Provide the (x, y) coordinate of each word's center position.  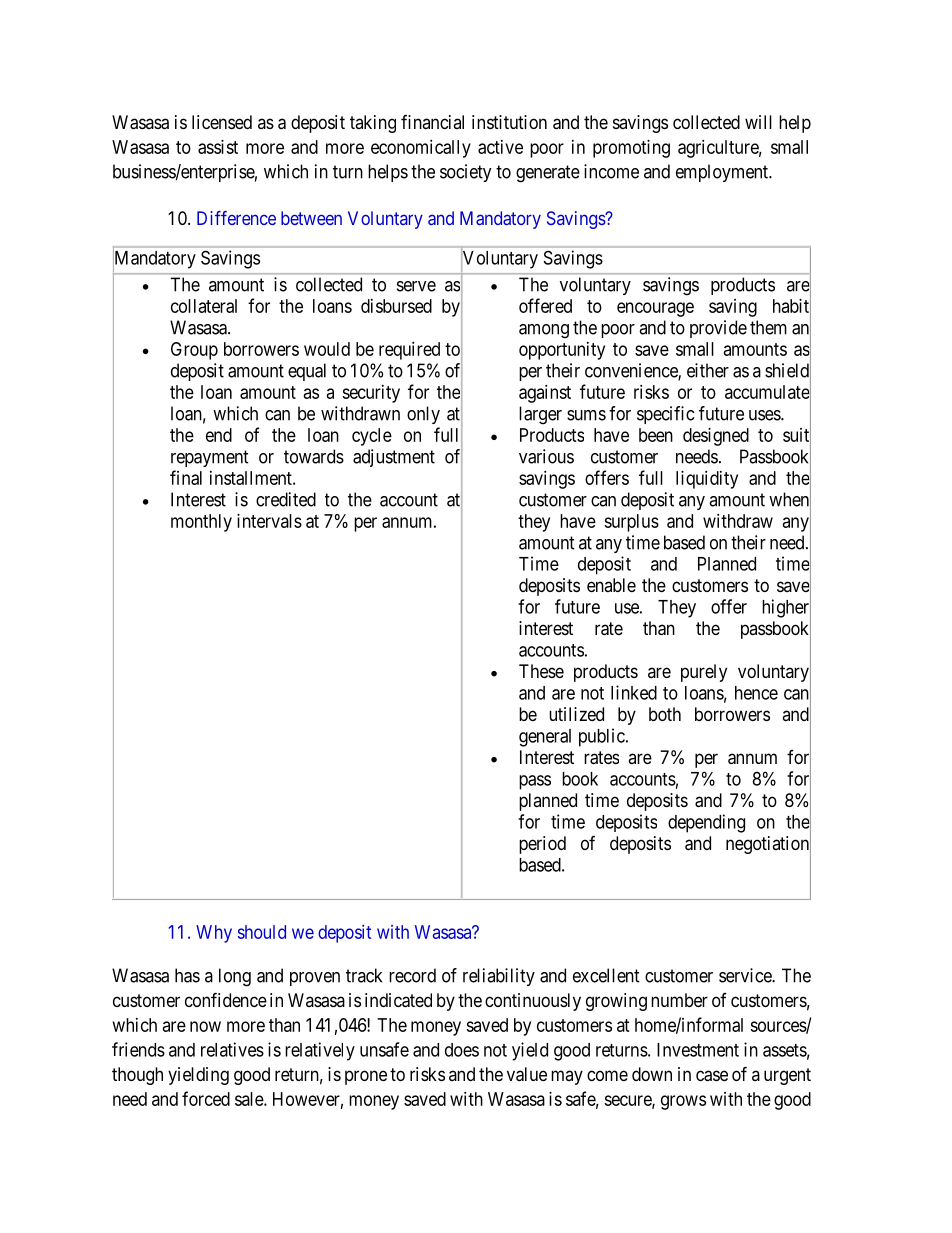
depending (706, 823)
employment (723, 173)
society (466, 173)
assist (218, 147)
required (409, 351)
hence (756, 693)
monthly (201, 523)
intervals (269, 521)
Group (194, 351)
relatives (232, 1049)
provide (718, 329)
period (542, 845)
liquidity (707, 480)
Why (214, 934)
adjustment (394, 458)
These (541, 671)
